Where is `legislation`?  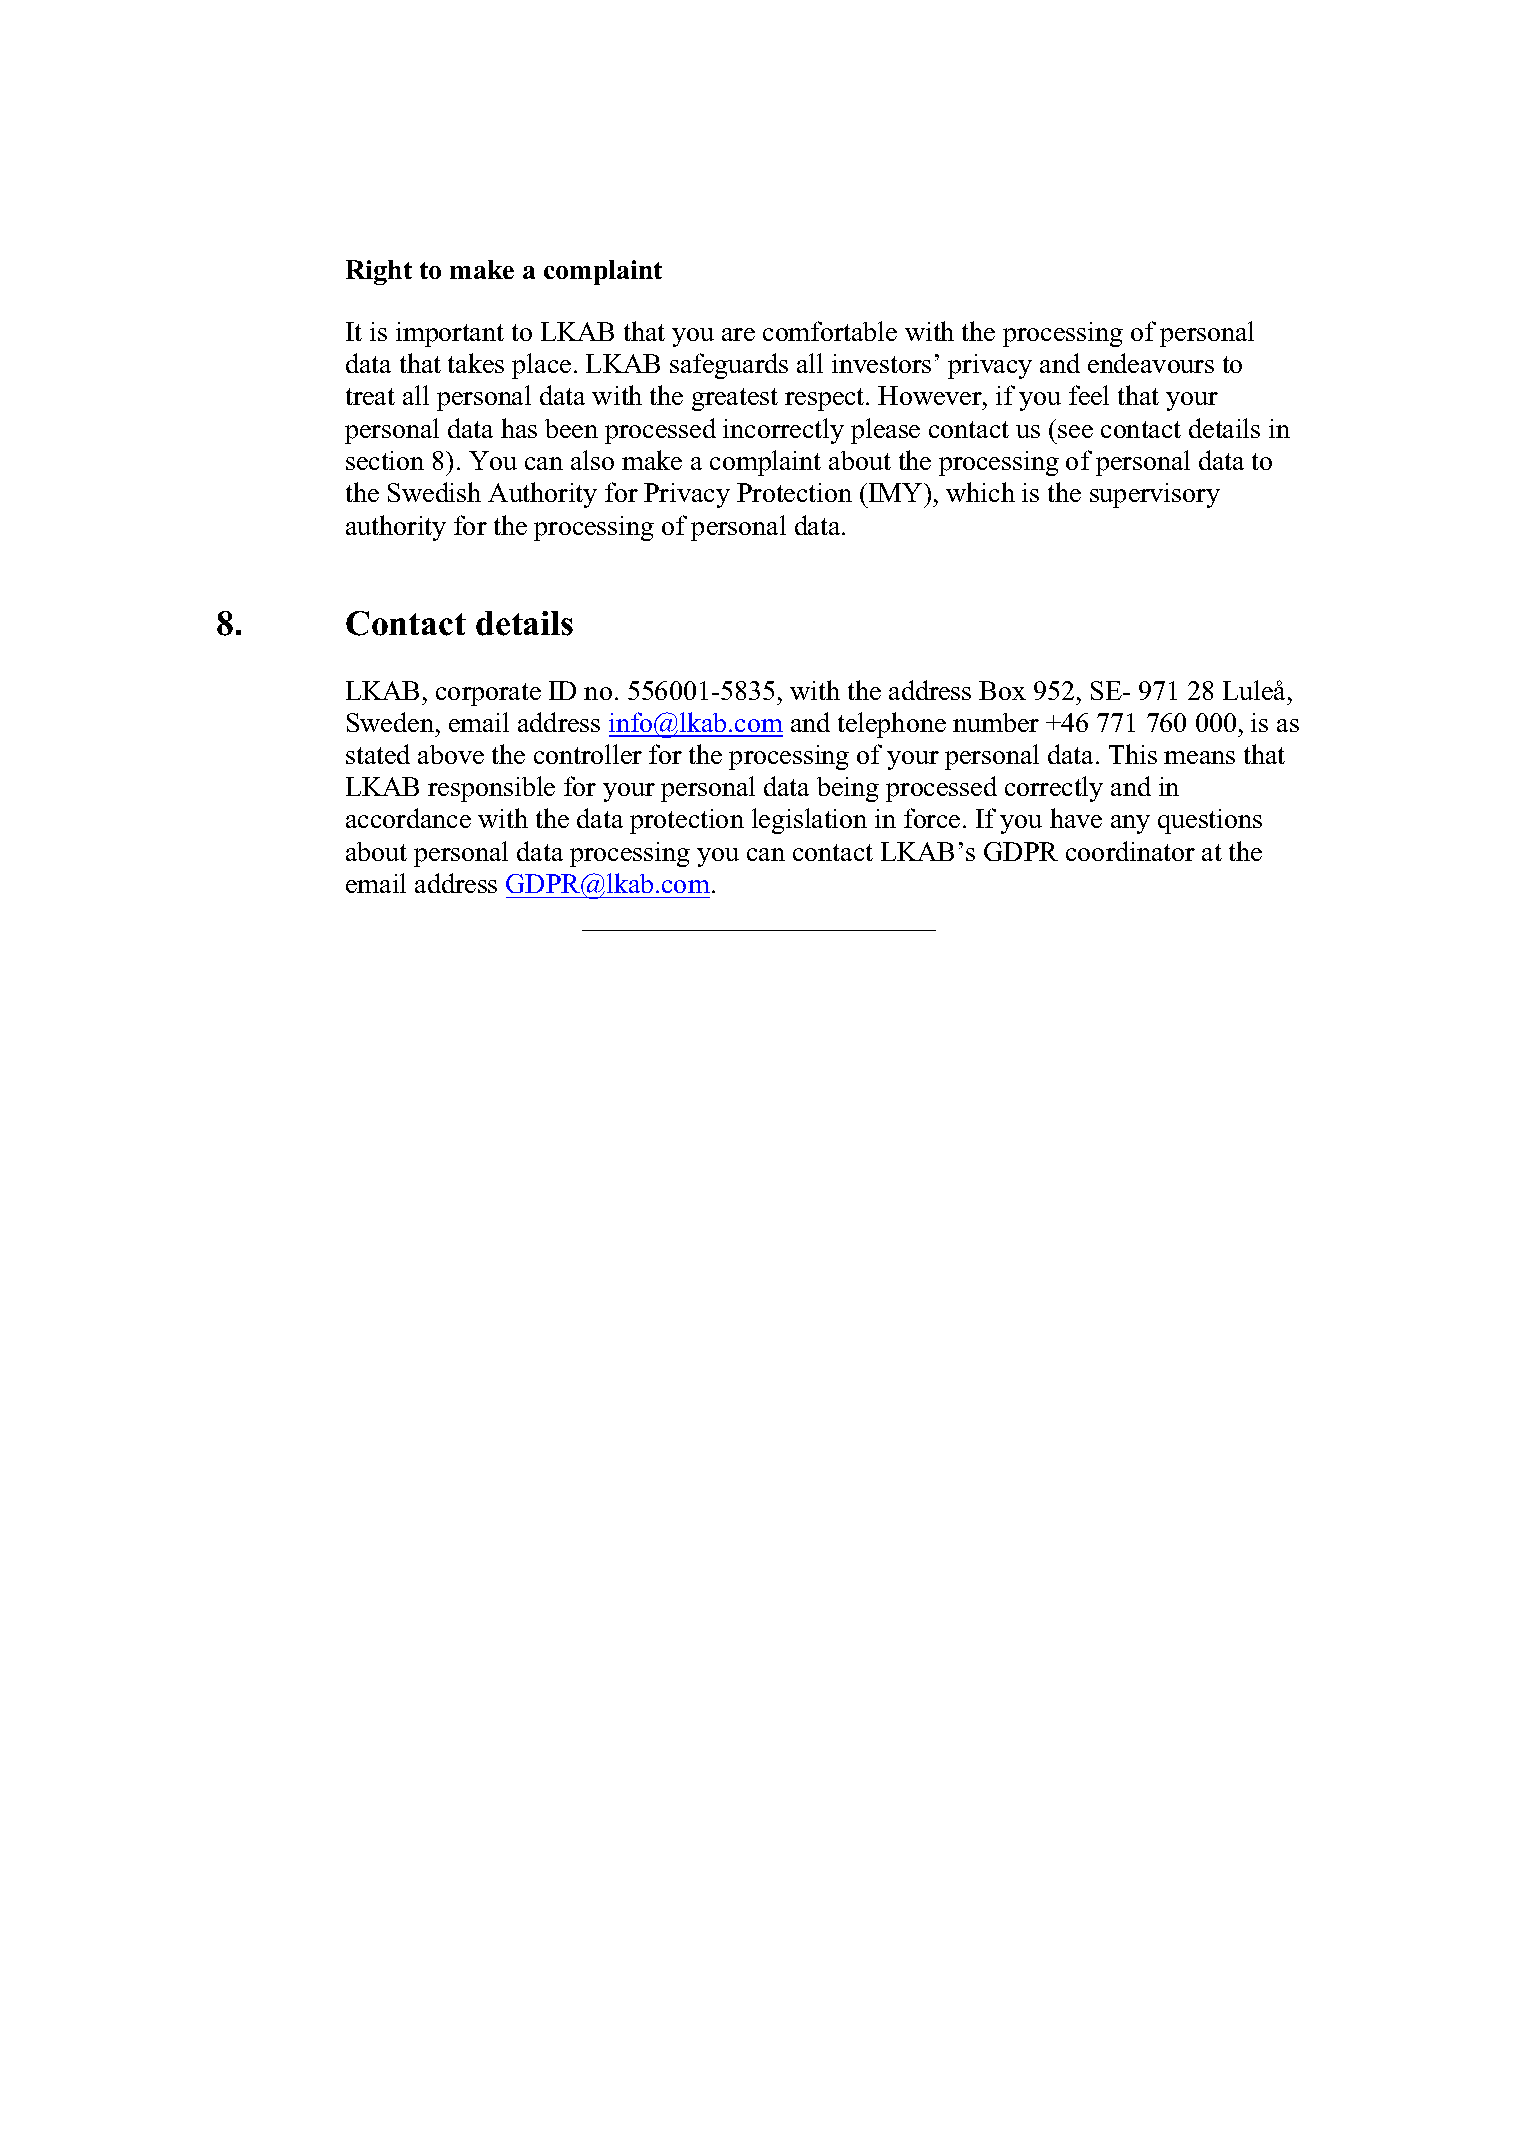 legislation is located at coordinates (809, 821).
